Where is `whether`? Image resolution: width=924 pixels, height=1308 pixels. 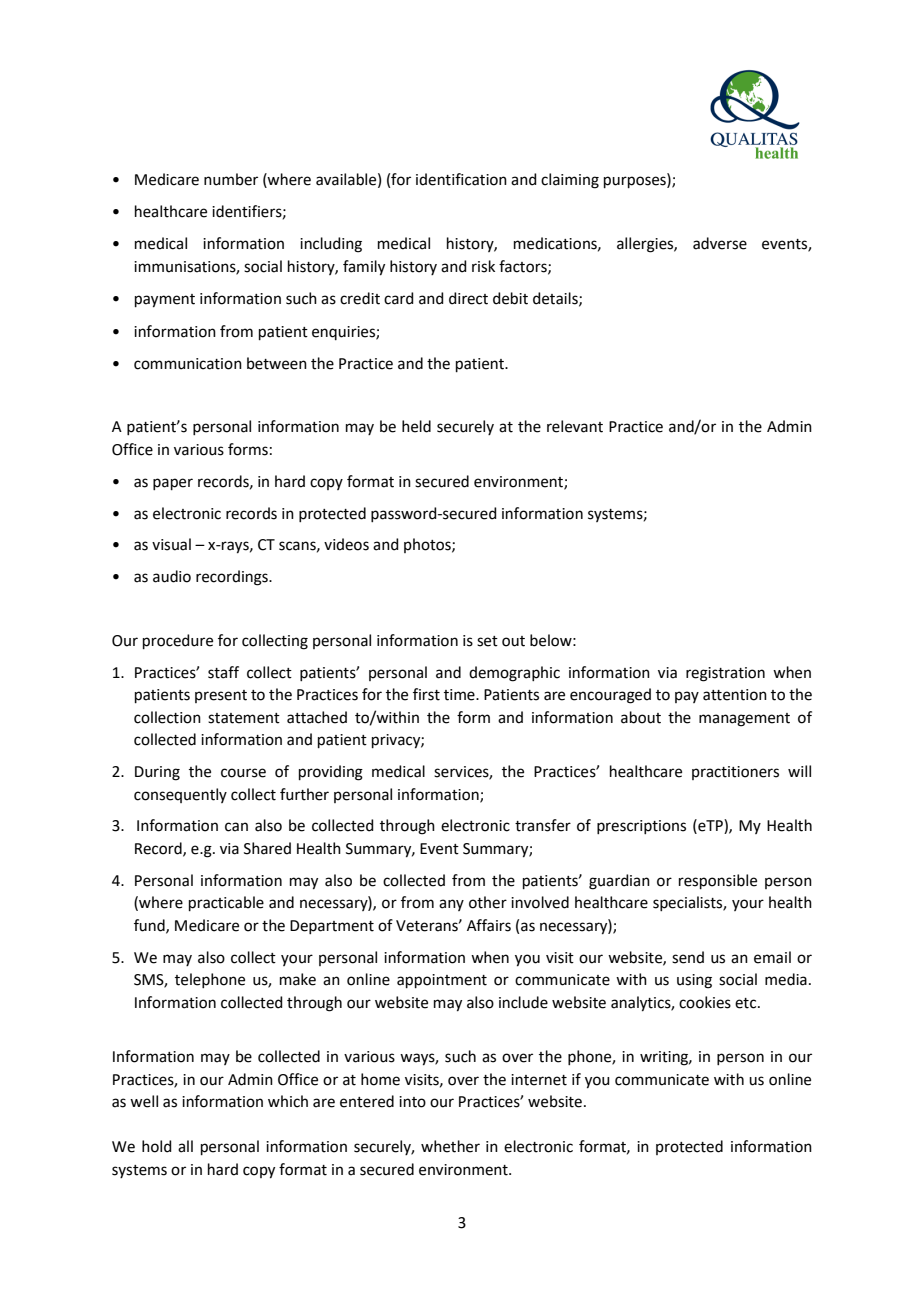 whether is located at coordinates (450, 1146).
